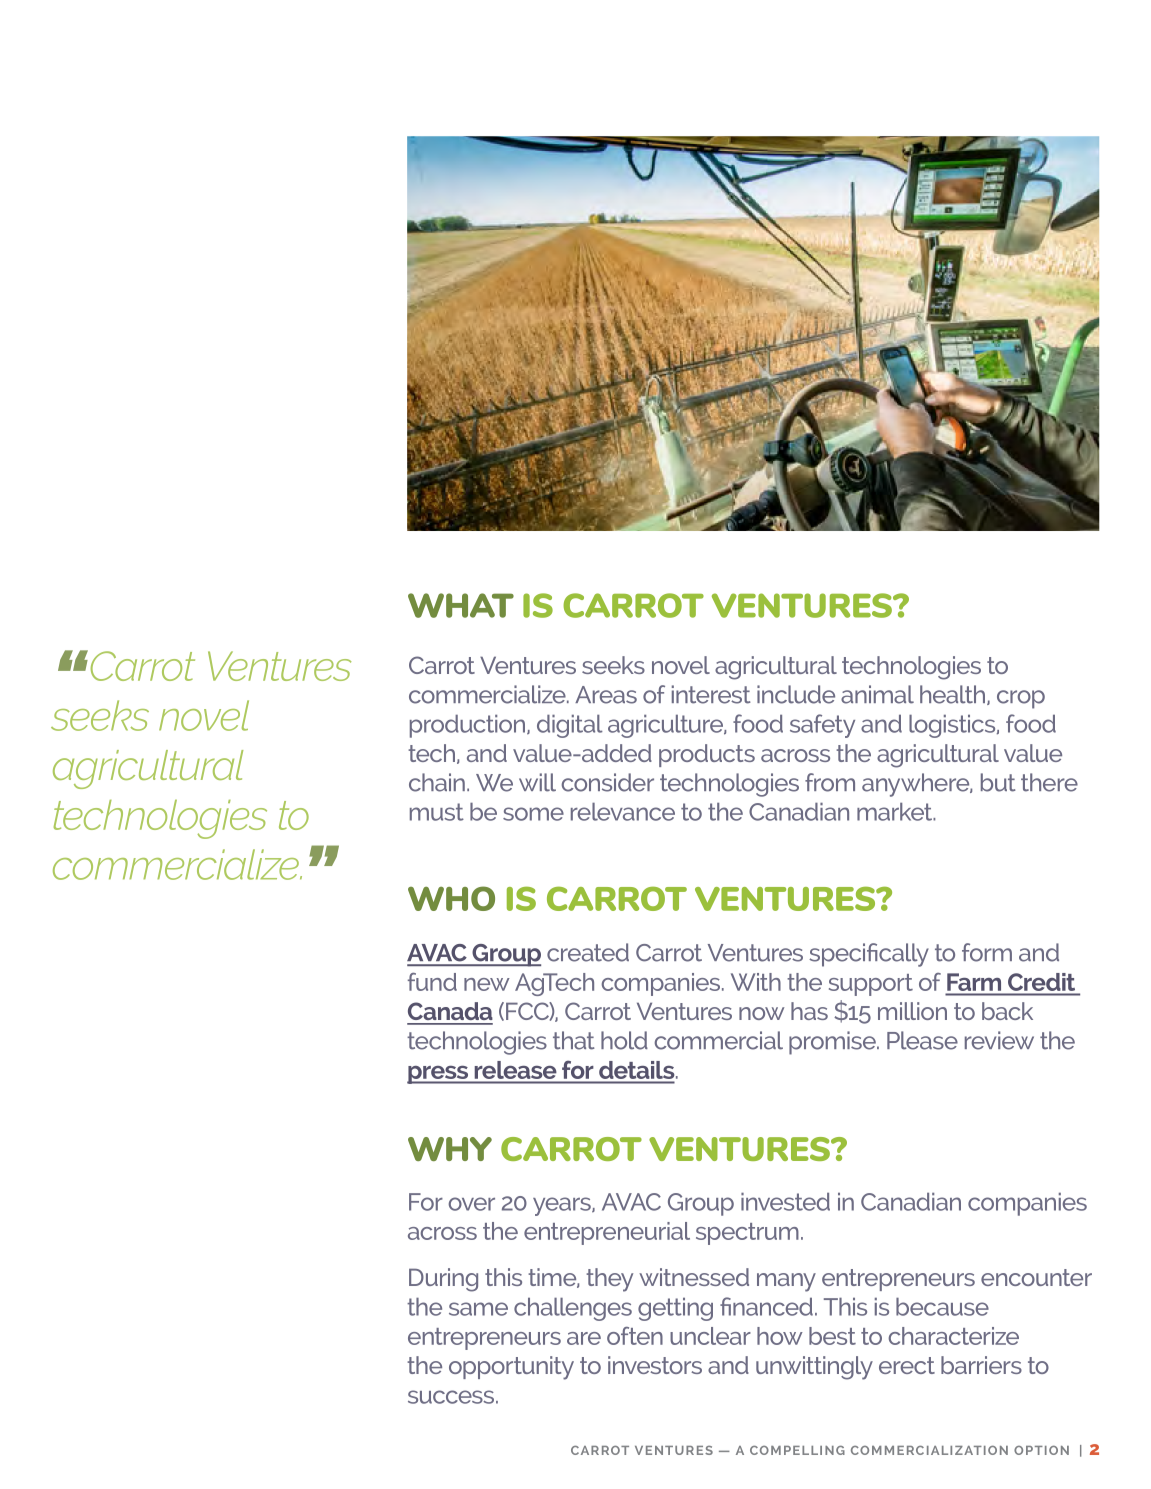 The height and width of the document is (1489, 1151). Describe the element at coordinates (756, 982) in the document. I see `With` at that location.
